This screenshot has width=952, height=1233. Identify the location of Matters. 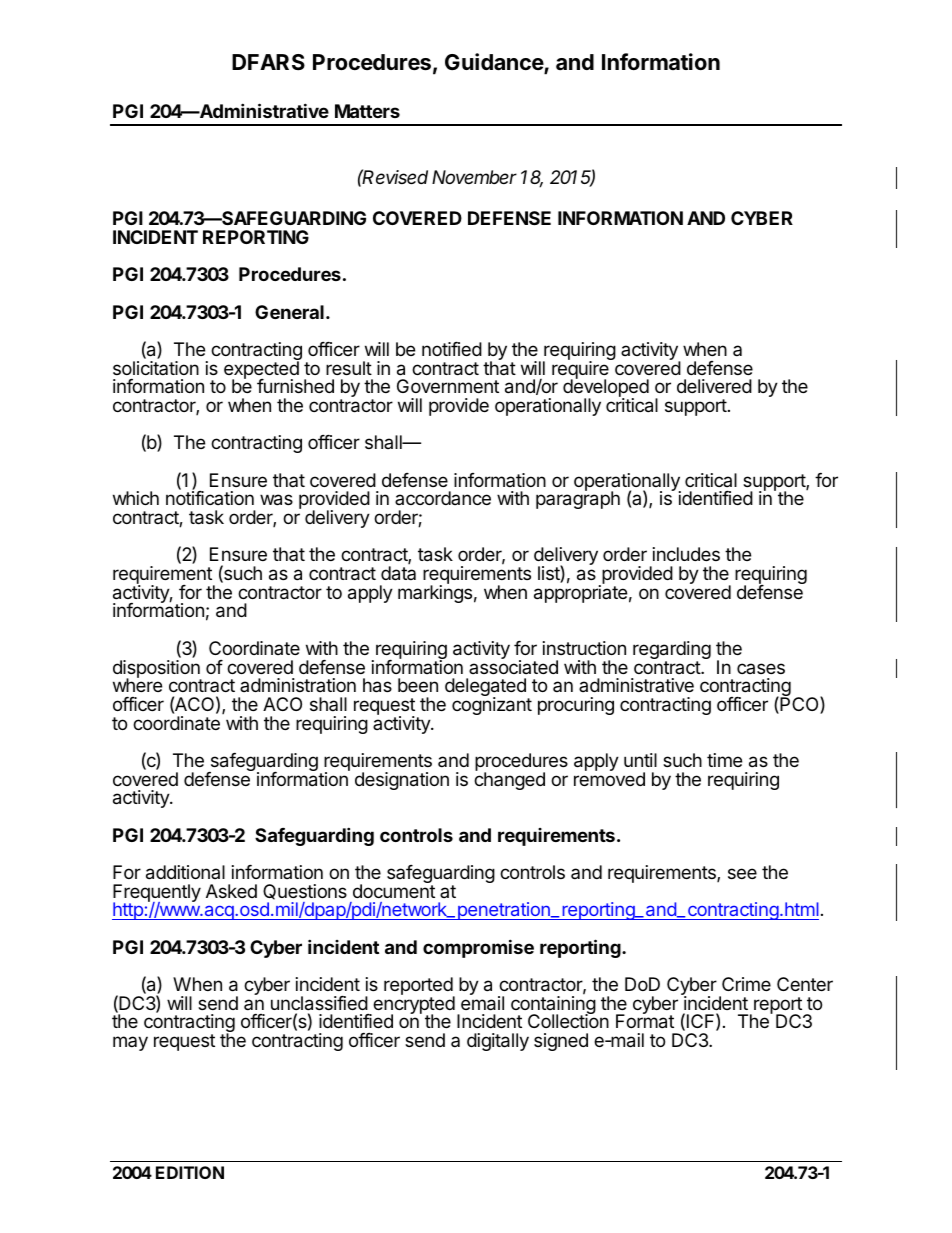
(367, 111).
